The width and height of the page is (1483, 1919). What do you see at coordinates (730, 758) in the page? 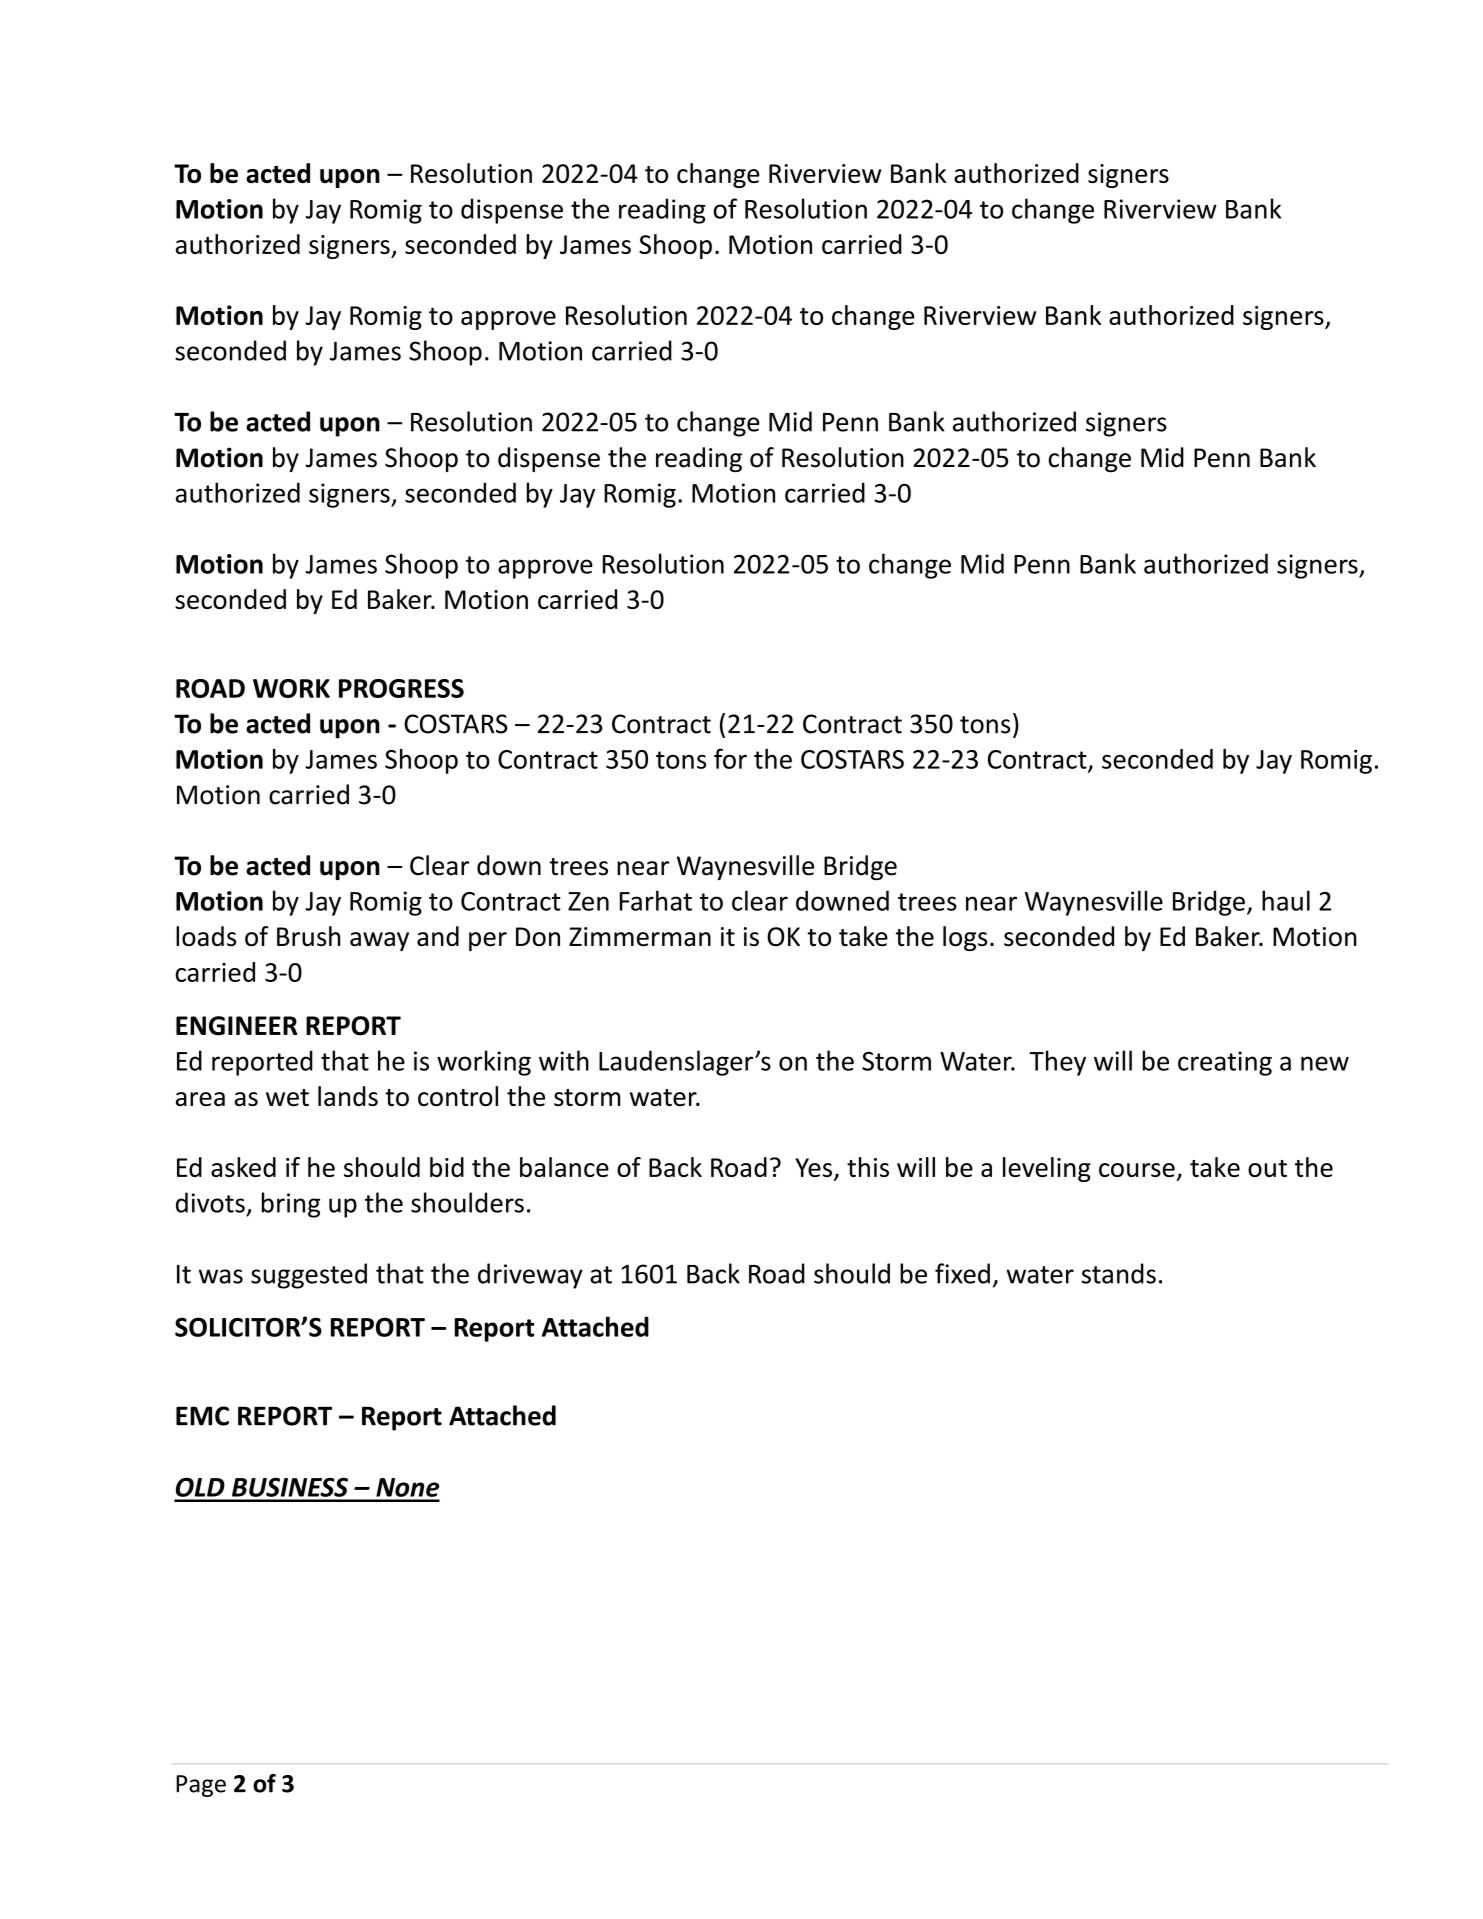
I see `for` at bounding box center [730, 758].
